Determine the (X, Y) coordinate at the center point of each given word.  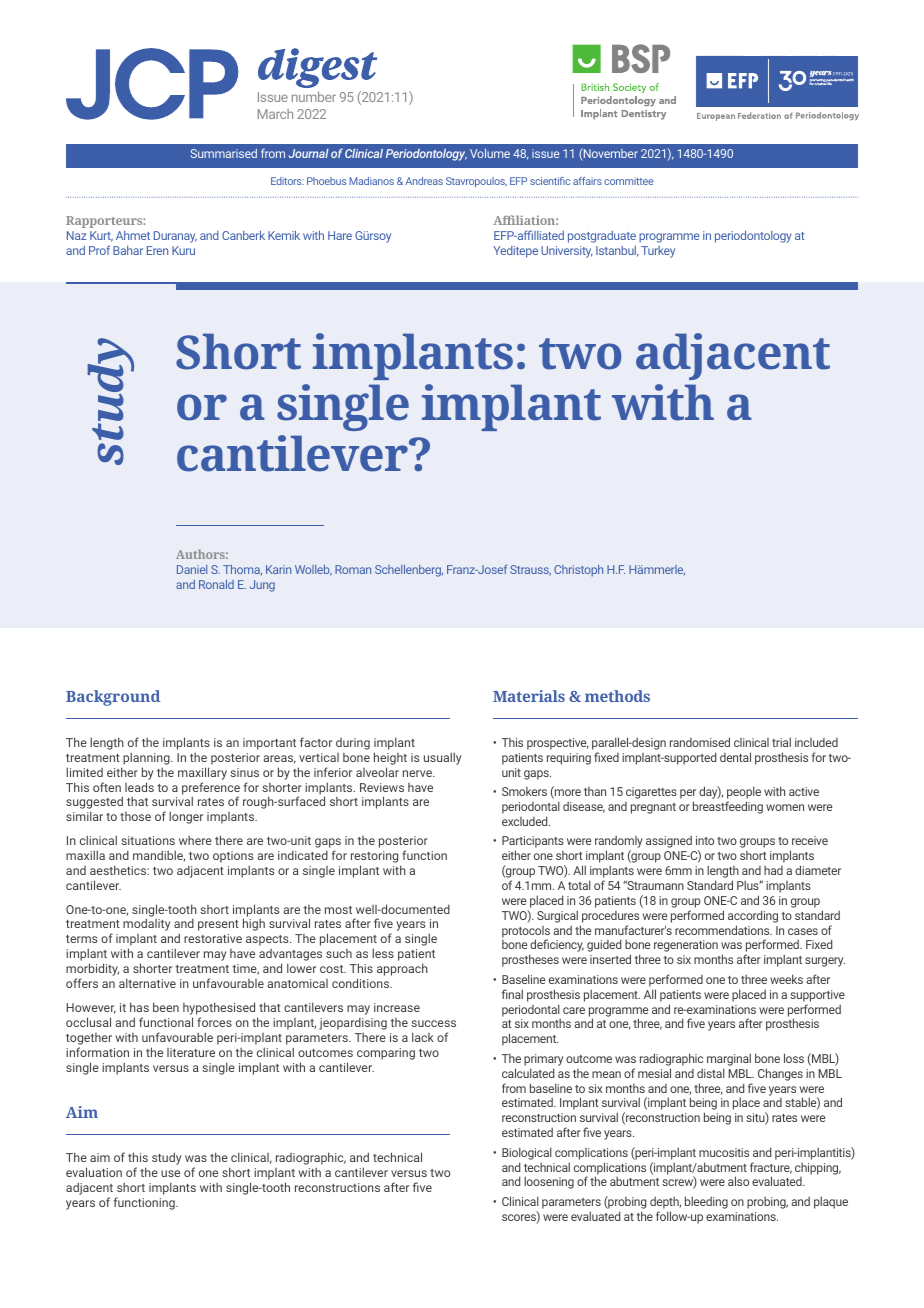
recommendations (723, 930)
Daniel (192, 569)
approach (402, 969)
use (170, 1173)
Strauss (530, 570)
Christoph (578, 571)
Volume (490, 153)
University (567, 252)
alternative (147, 983)
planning (147, 758)
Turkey (658, 252)
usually (442, 758)
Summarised (224, 153)
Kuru (183, 250)
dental (735, 757)
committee (628, 181)
